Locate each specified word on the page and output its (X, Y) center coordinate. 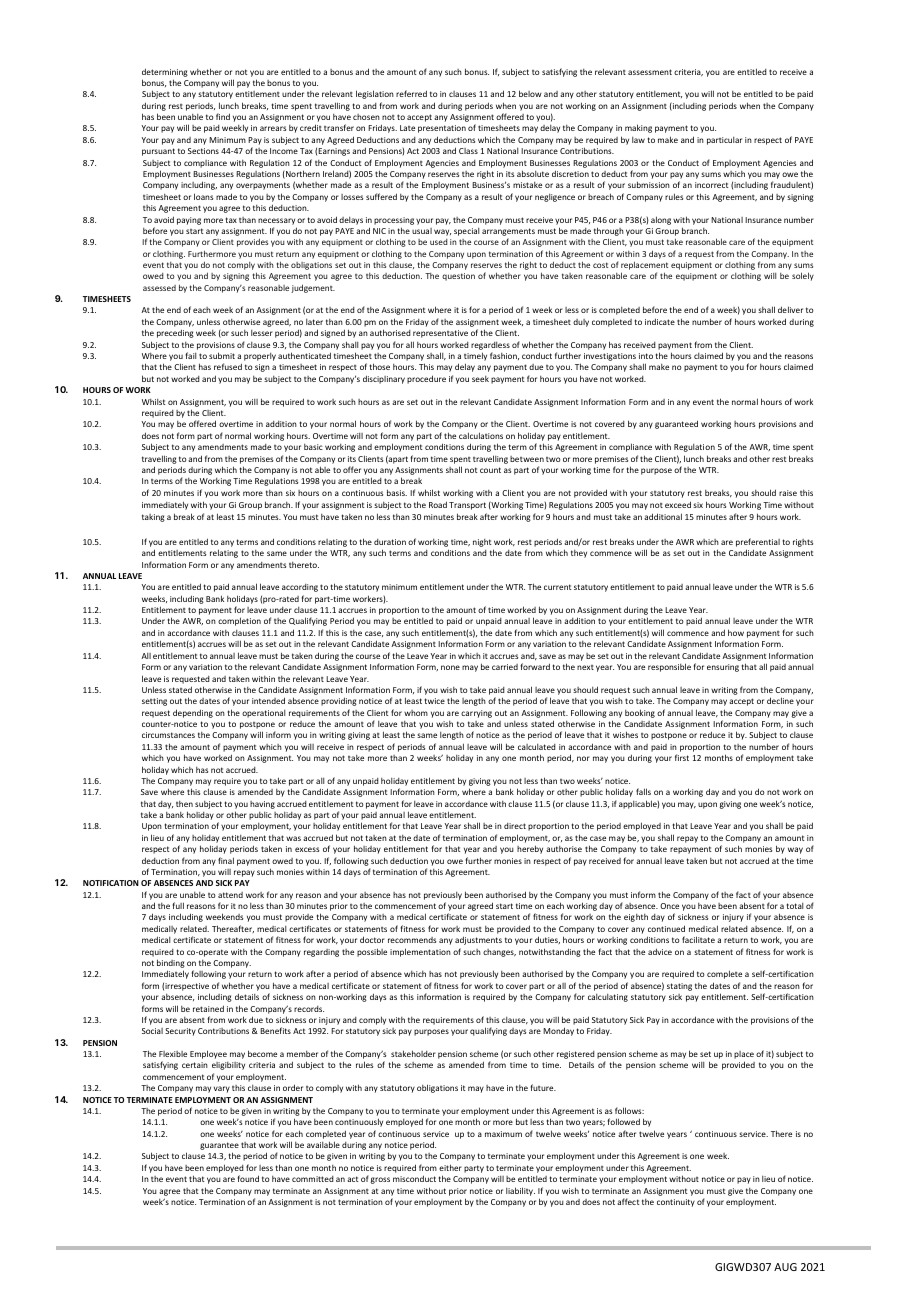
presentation (442, 129)
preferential (758, 544)
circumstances (168, 735)
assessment (650, 72)
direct (515, 826)
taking (153, 518)
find (223, 116)
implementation (420, 952)
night (482, 543)
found (248, 1178)
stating (679, 987)
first (682, 757)
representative (440, 334)
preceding (175, 333)
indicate (660, 321)
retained (208, 1008)
